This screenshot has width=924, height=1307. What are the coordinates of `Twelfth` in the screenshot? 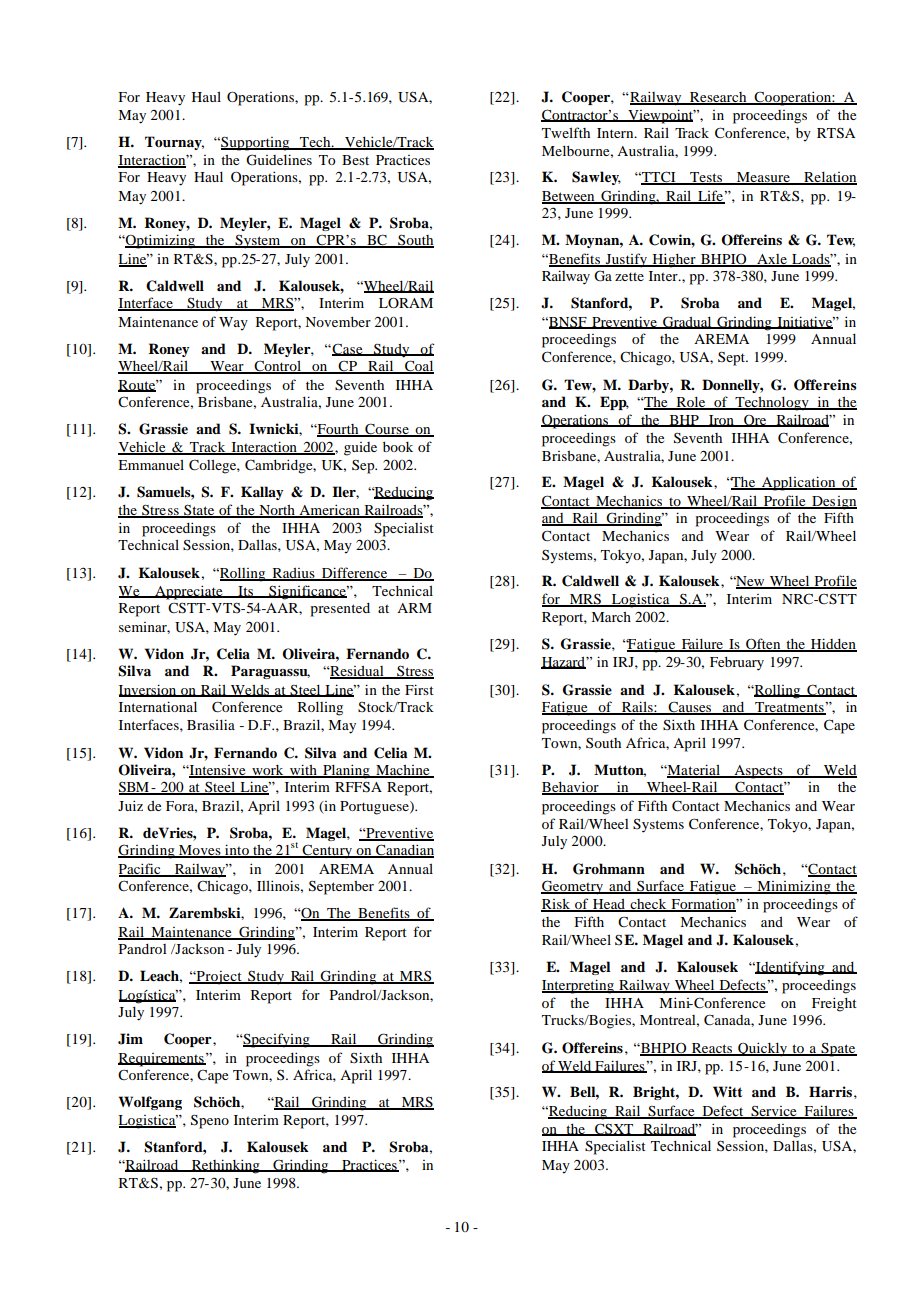 It's located at (566, 132).
